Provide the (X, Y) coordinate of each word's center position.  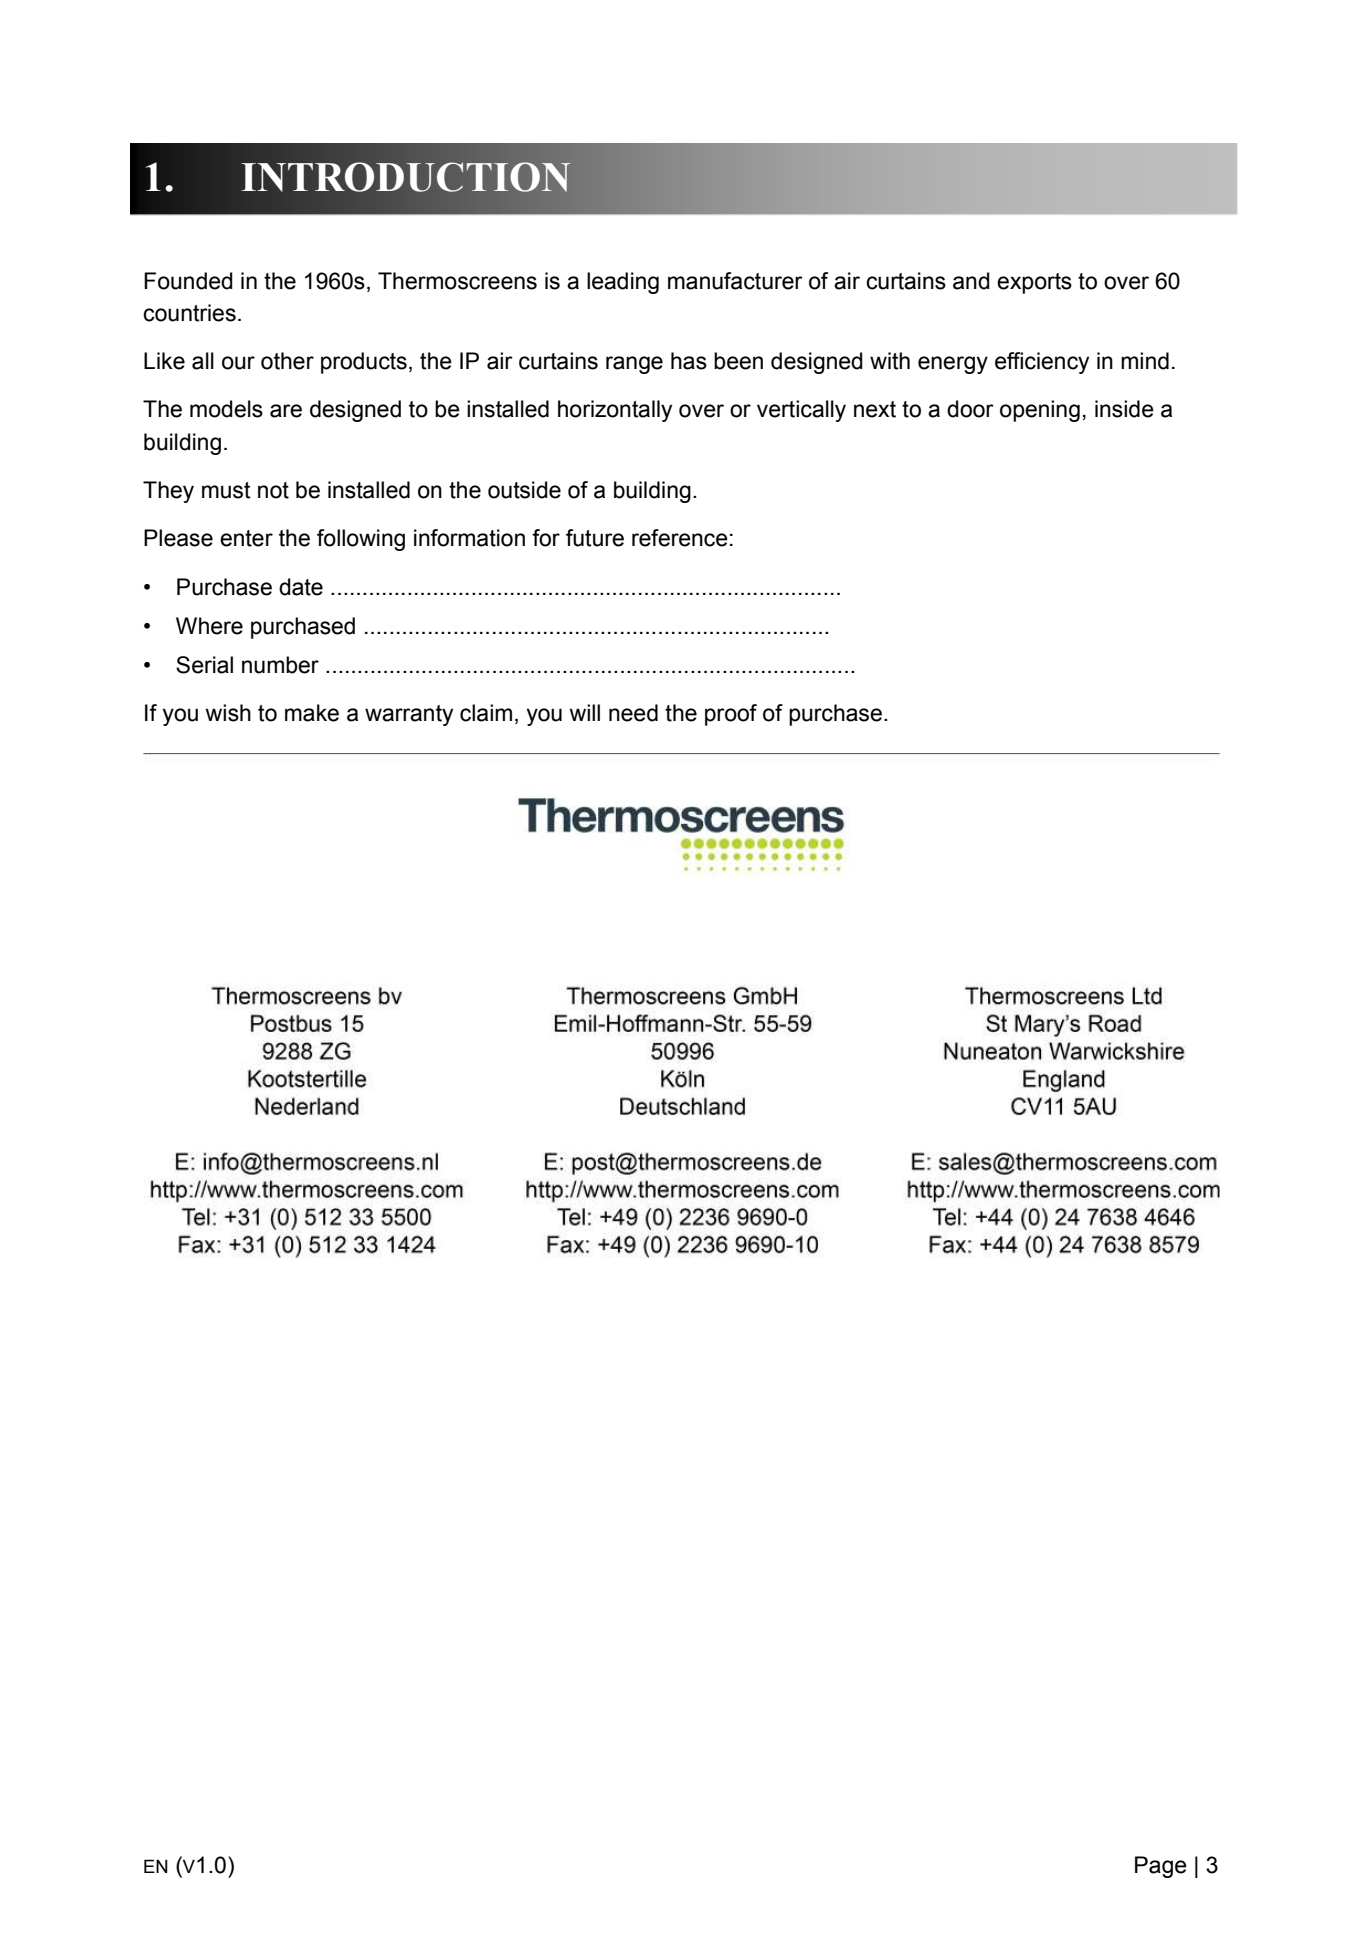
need (633, 713)
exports (1034, 283)
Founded (188, 281)
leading (623, 283)
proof (731, 715)
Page (1161, 1867)
